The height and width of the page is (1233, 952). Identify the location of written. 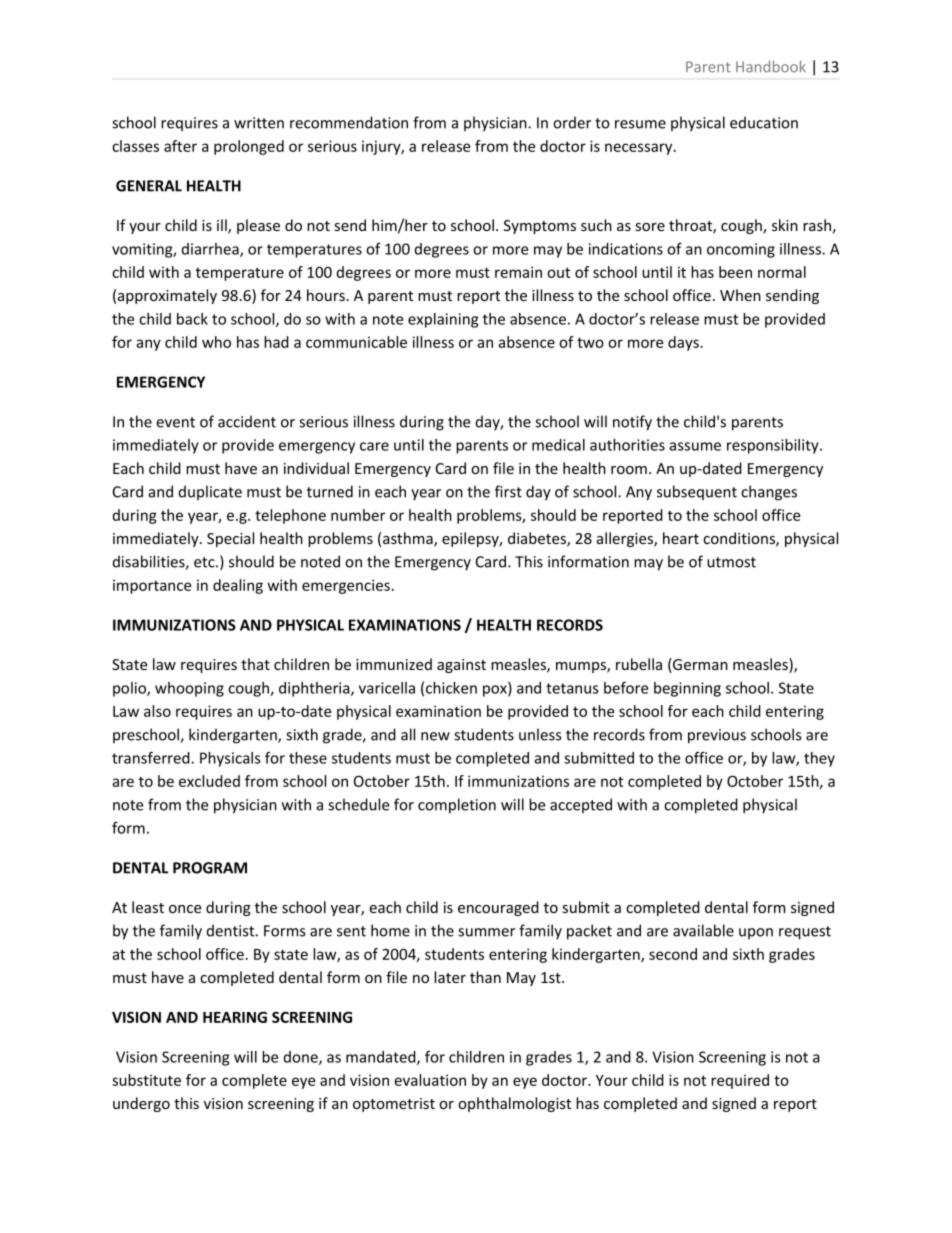
(259, 123).
